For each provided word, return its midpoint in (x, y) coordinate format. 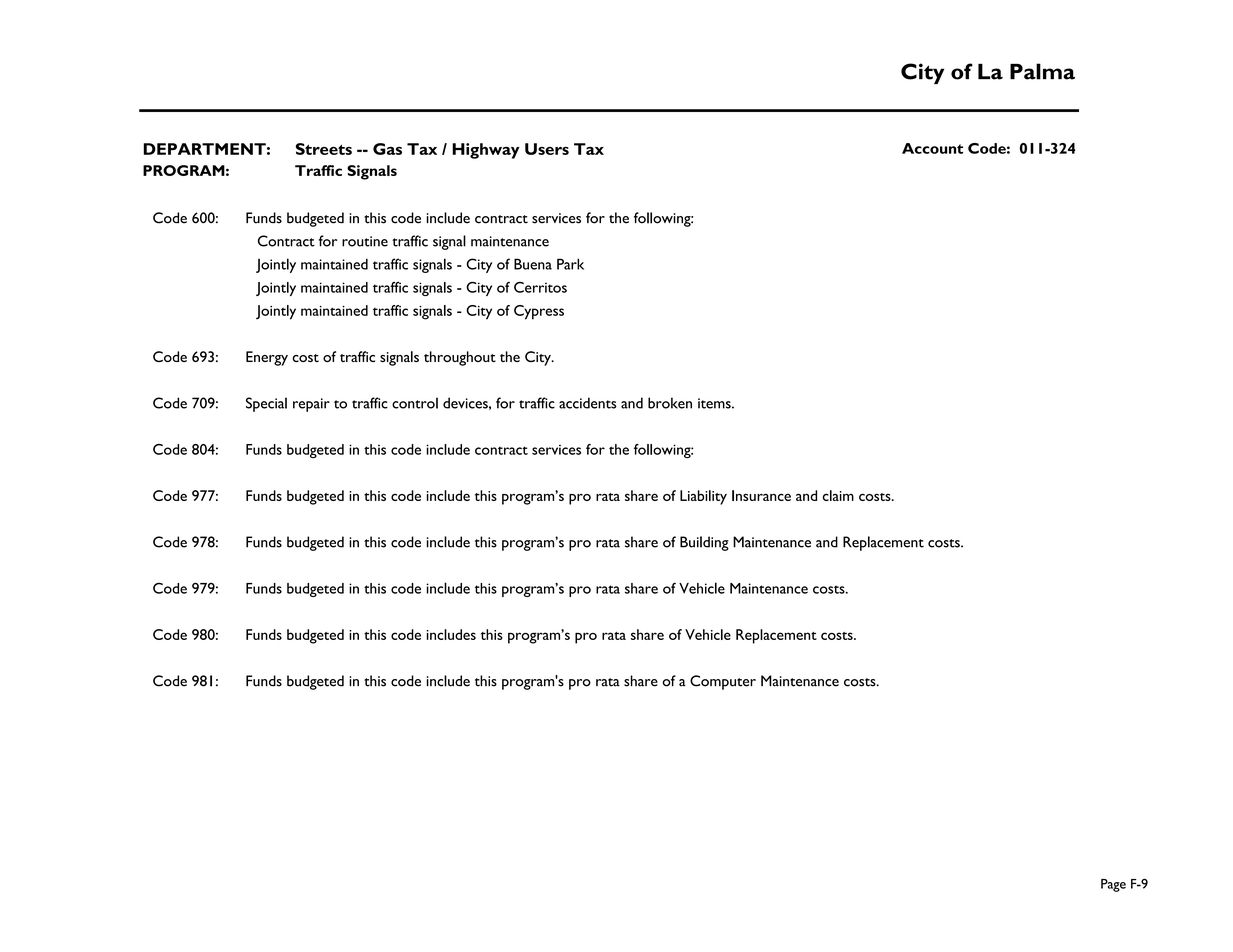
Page (1113, 885)
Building (704, 543)
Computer (723, 682)
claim (838, 495)
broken (670, 403)
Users (547, 149)
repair (311, 405)
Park (570, 264)
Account (932, 148)
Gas (387, 149)
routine (365, 241)
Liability (703, 497)
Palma (1042, 71)
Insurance (761, 495)
